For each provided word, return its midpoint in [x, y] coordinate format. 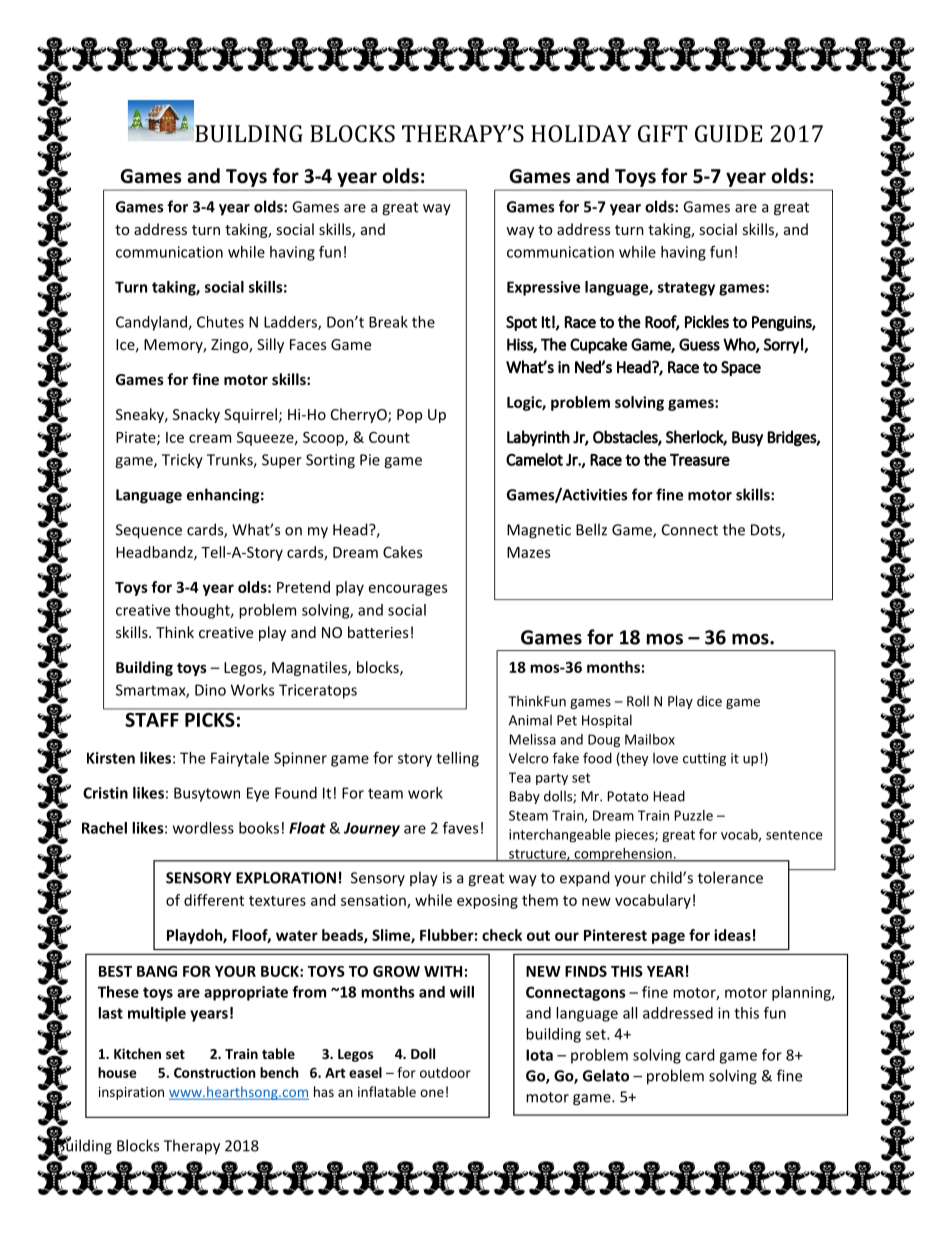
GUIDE [728, 133]
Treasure [700, 460]
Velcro [529, 758]
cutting [704, 759]
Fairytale [240, 759]
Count [389, 437]
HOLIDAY [581, 133]
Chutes [220, 322]
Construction [215, 1072]
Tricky [182, 461]
